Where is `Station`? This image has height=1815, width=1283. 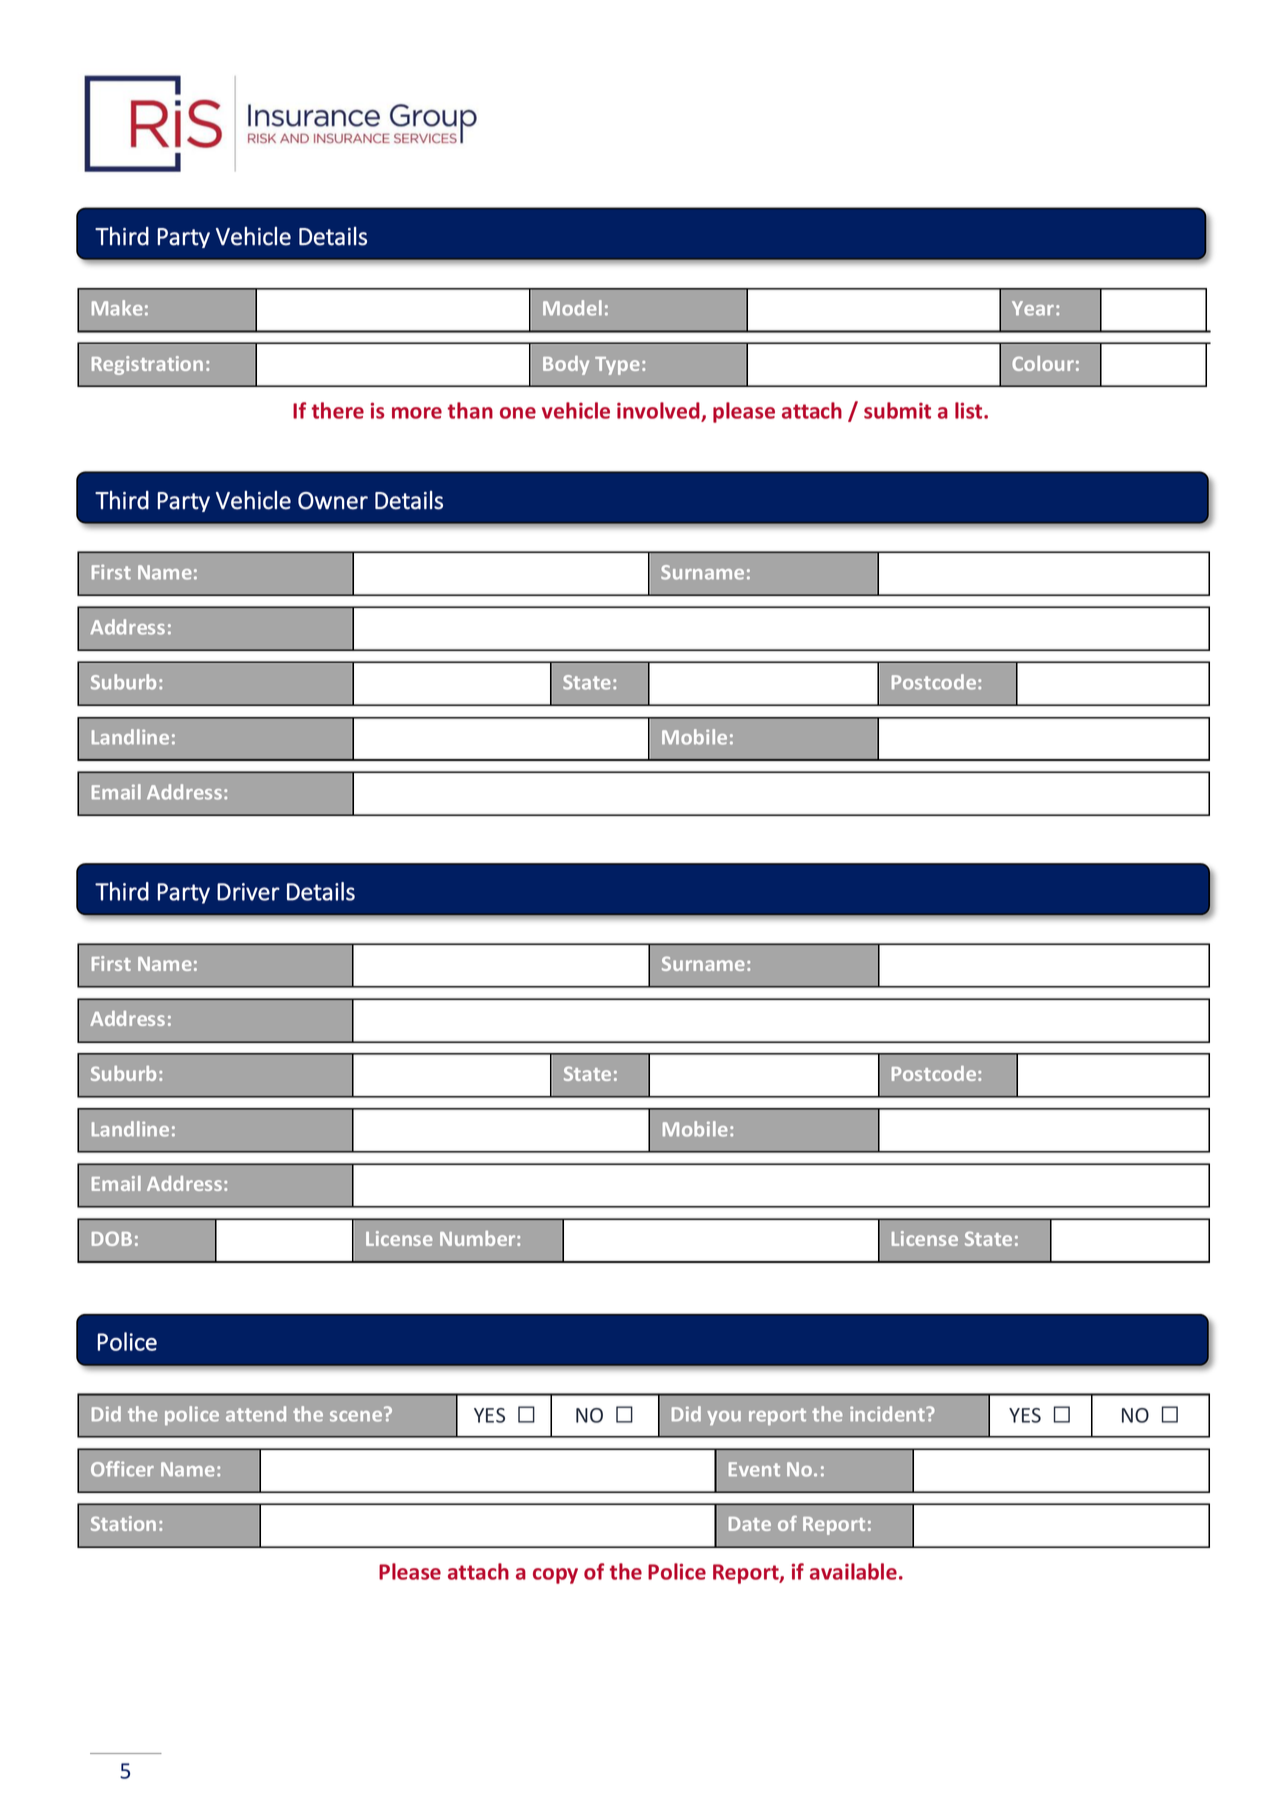 Station is located at coordinates (123, 1523).
